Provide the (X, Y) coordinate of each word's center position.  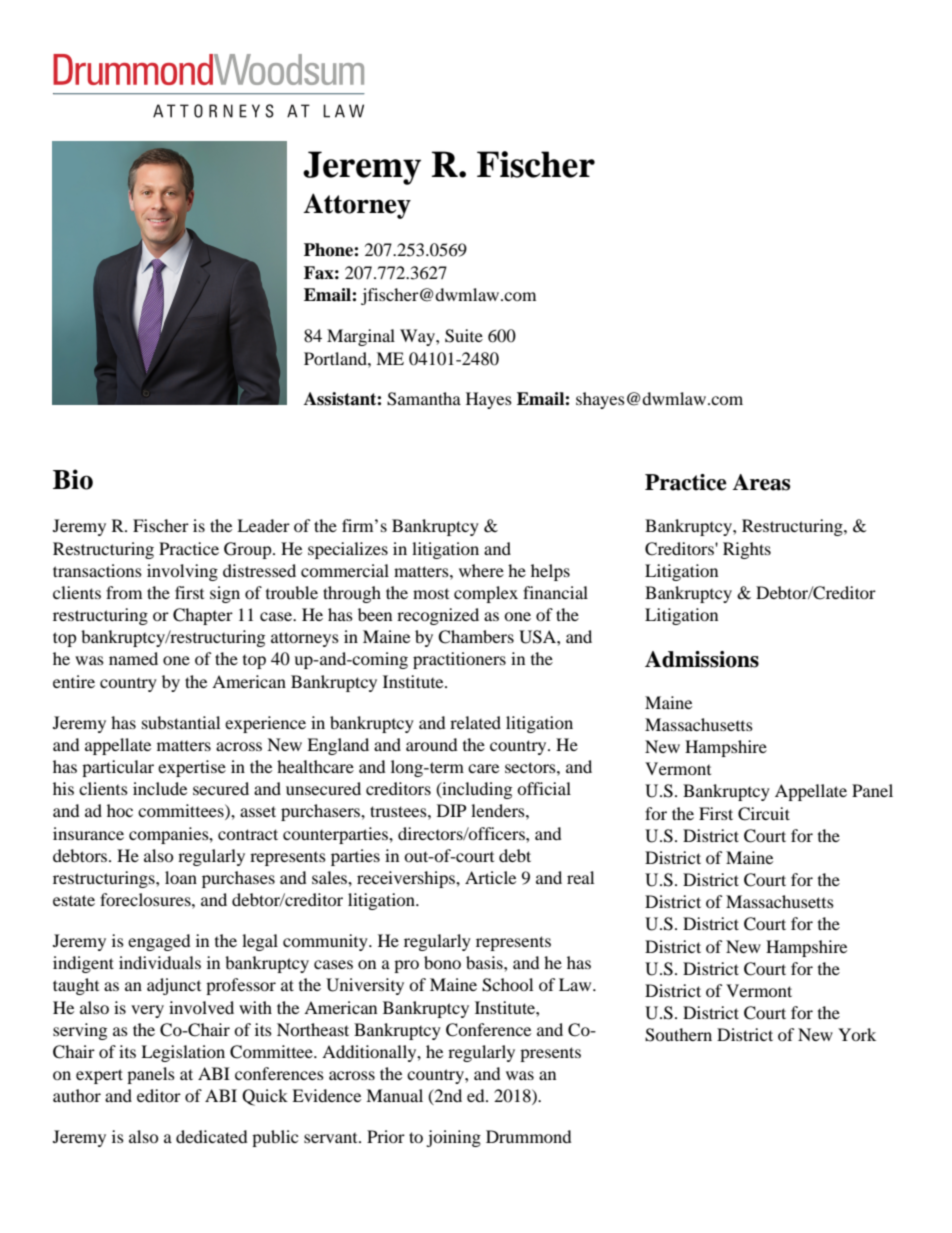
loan (181, 877)
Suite (464, 336)
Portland (336, 358)
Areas (761, 482)
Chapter (203, 616)
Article (490, 877)
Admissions (702, 659)
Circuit (764, 814)
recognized (438, 616)
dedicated (212, 1136)
